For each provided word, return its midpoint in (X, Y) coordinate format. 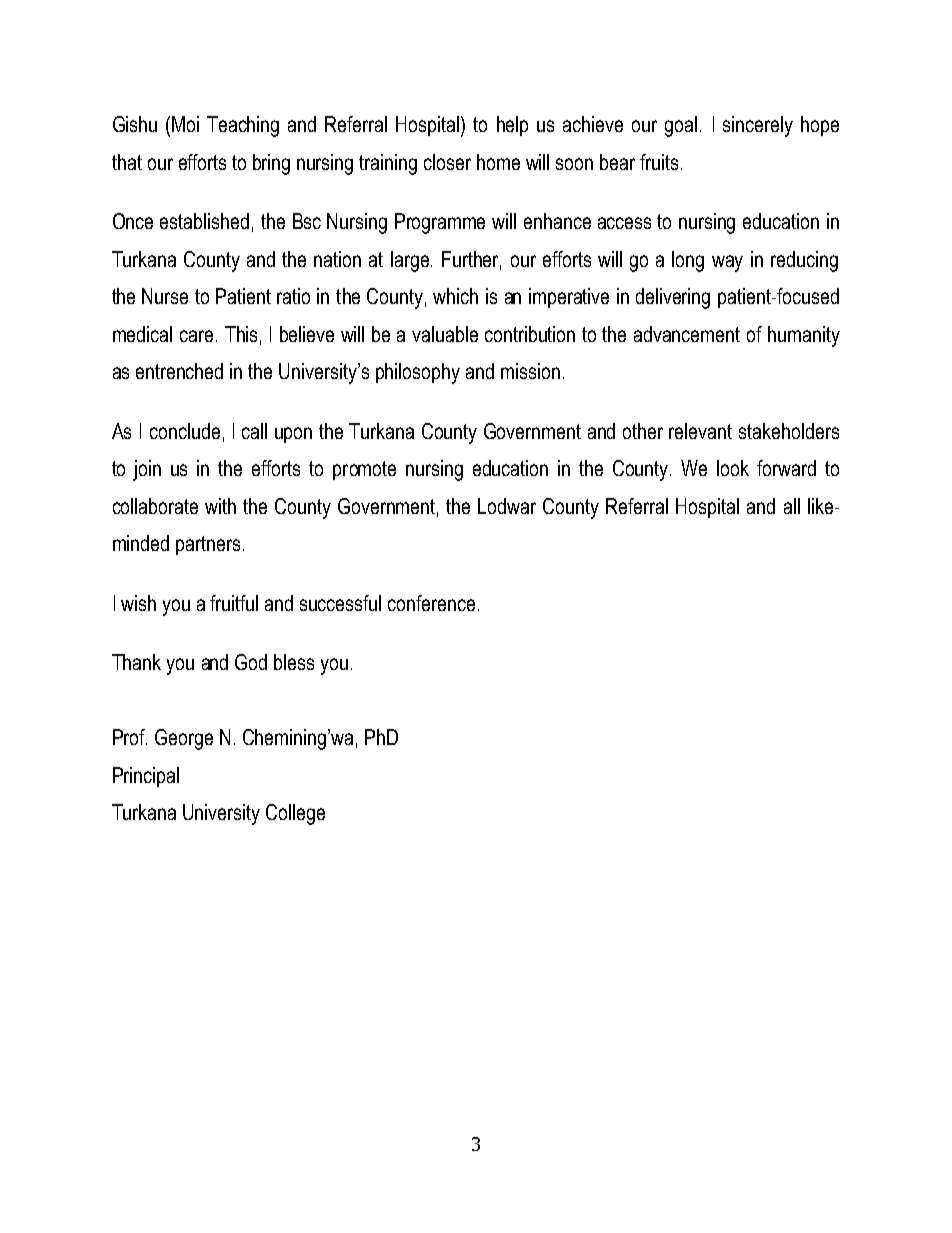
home (498, 162)
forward (786, 468)
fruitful (234, 603)
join (147, 470)
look (733, 468)
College (295, 814)
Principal (146, 777)
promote (364, 470)
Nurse (165, 296)
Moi (185, 124)
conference (431, 603)
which (455, 296)
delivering (673, 298)
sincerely (758, 126)
